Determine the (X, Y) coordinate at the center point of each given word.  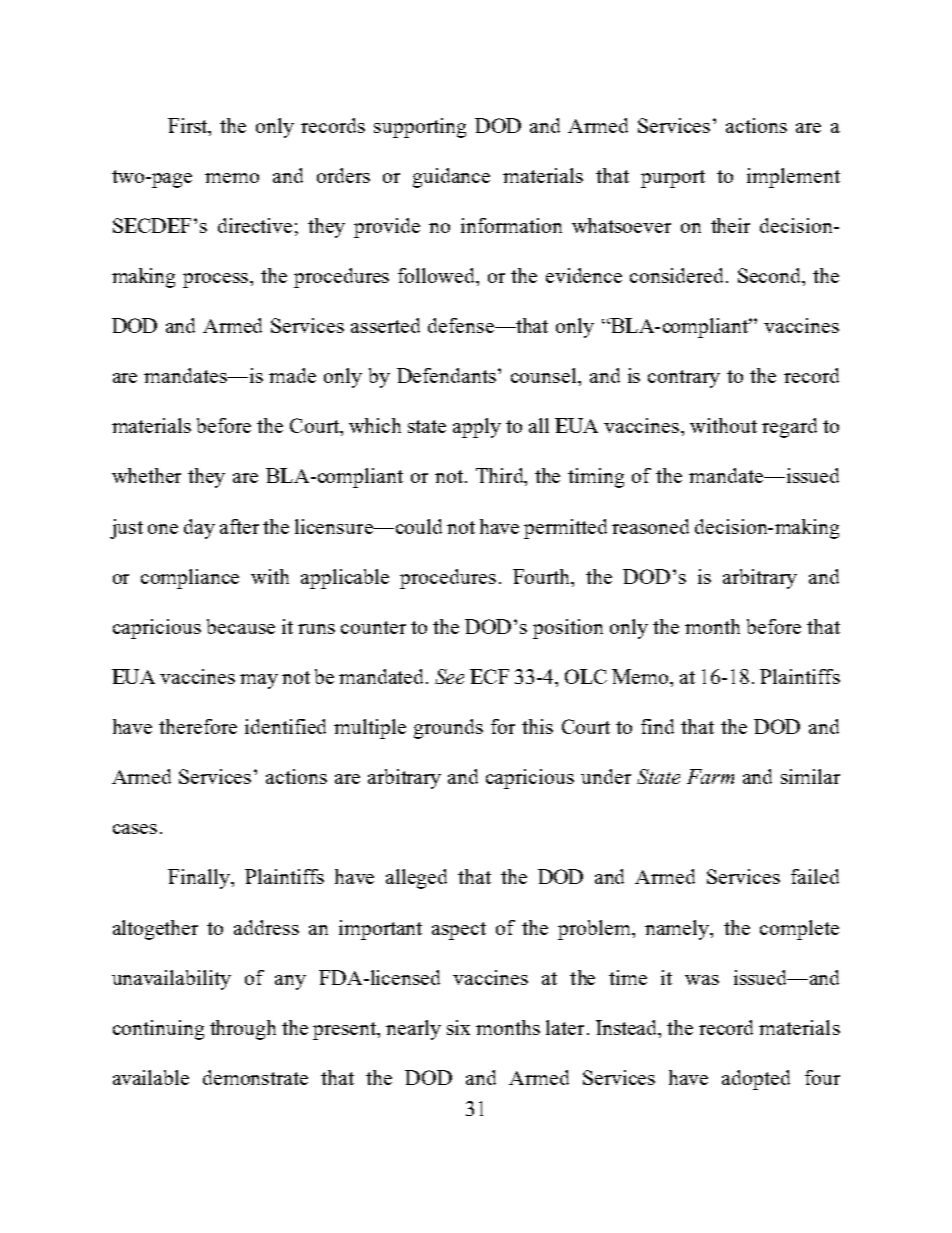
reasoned (650, 526)
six (458, 1027)
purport (673, 179)
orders (343, 175)
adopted (756, 1080)
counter (373, 627)
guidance (451, 178)
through (243, 1030)
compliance (190, 579)
